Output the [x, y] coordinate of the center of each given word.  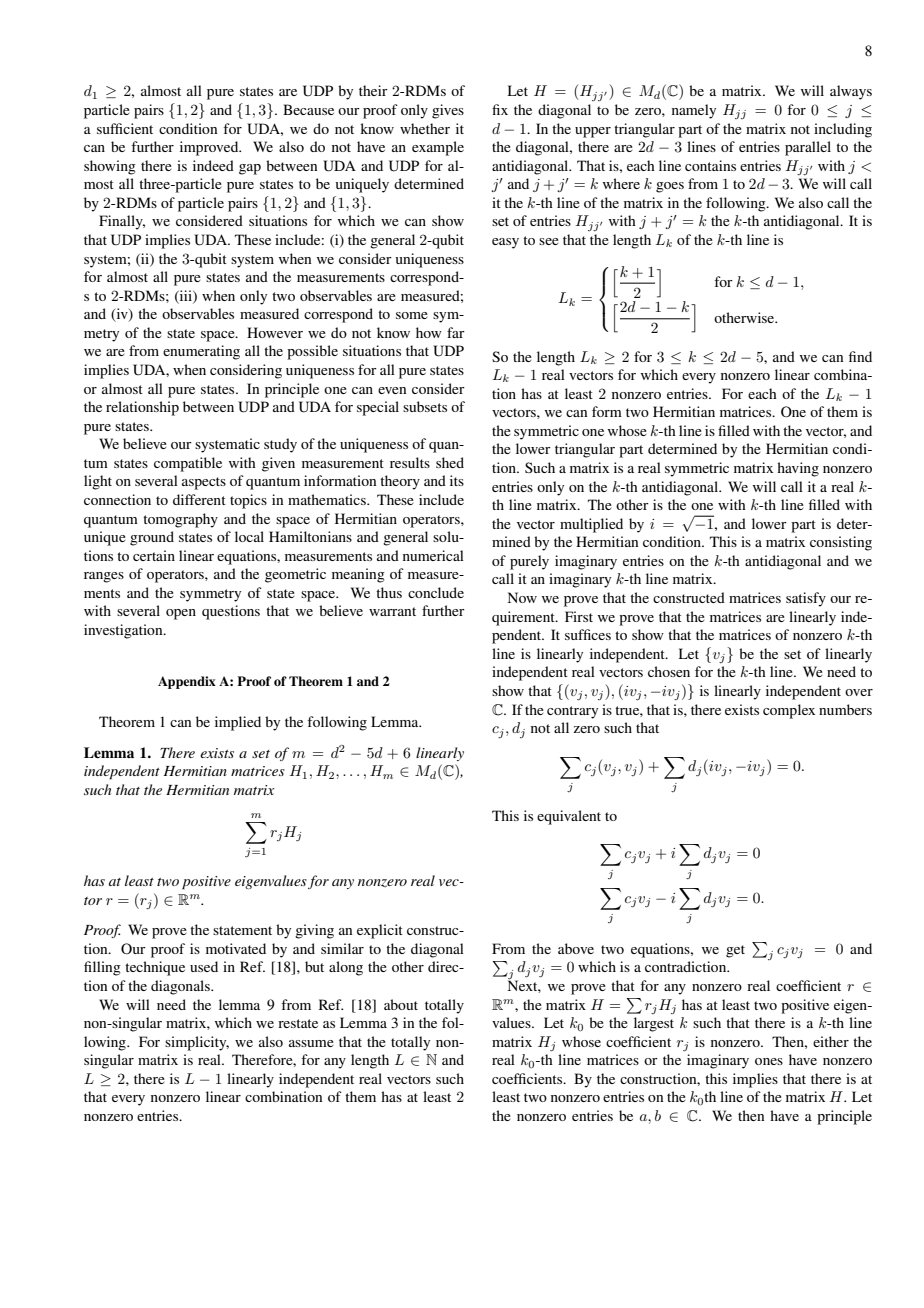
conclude [436, 592]
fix [500, 109]
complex [789, 711]
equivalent [569, 817]
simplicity [197, 1043]
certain [154, 555]
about [401, 1004]
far [456, 332]
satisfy [806, 599]
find [860, 356]
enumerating [201, 352]
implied [238, 723]
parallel [808, 148]
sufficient [125, 128]
